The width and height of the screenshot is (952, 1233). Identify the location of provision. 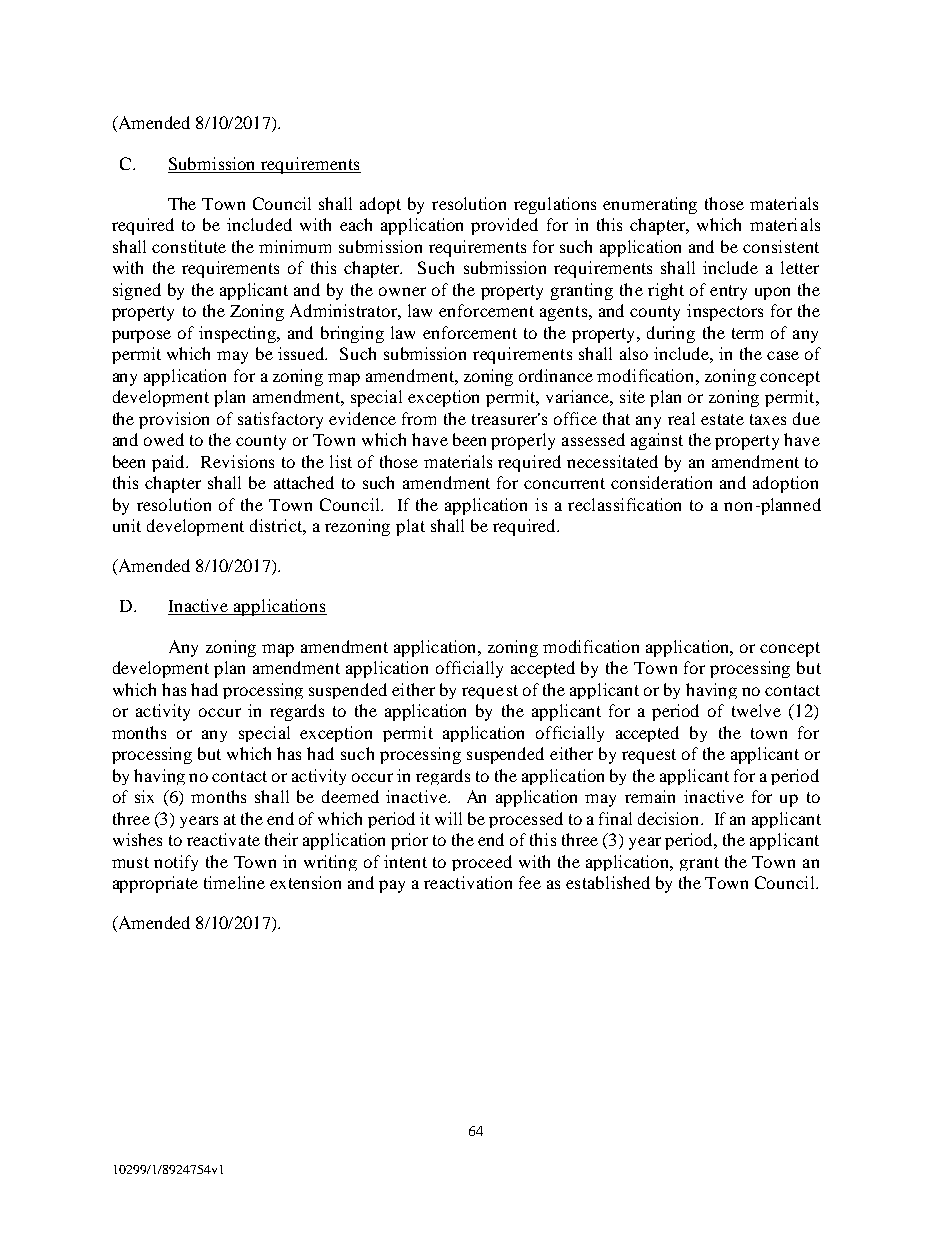
(174, 420).
